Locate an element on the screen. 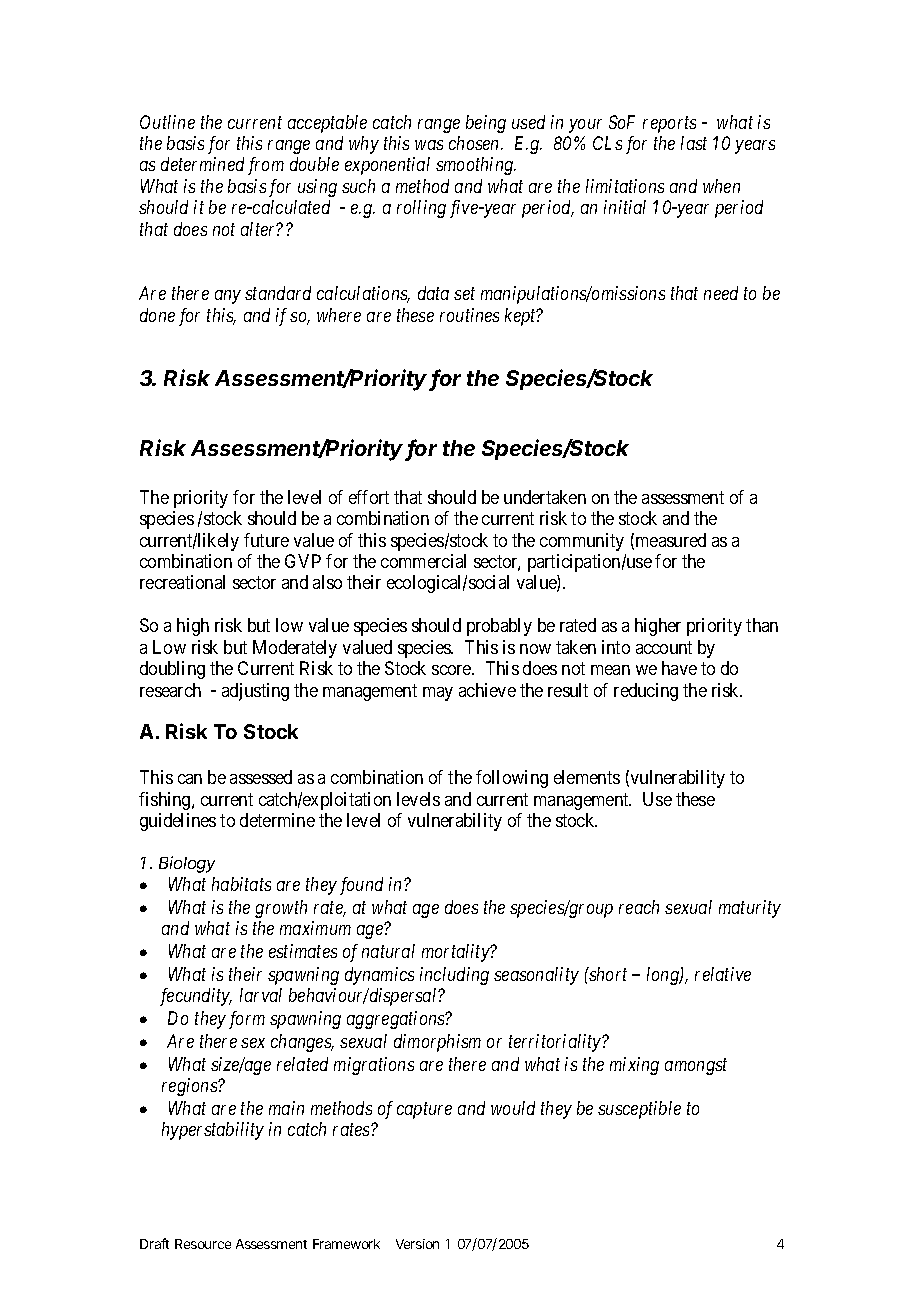  Version is located at coordinates (417, 1244).
